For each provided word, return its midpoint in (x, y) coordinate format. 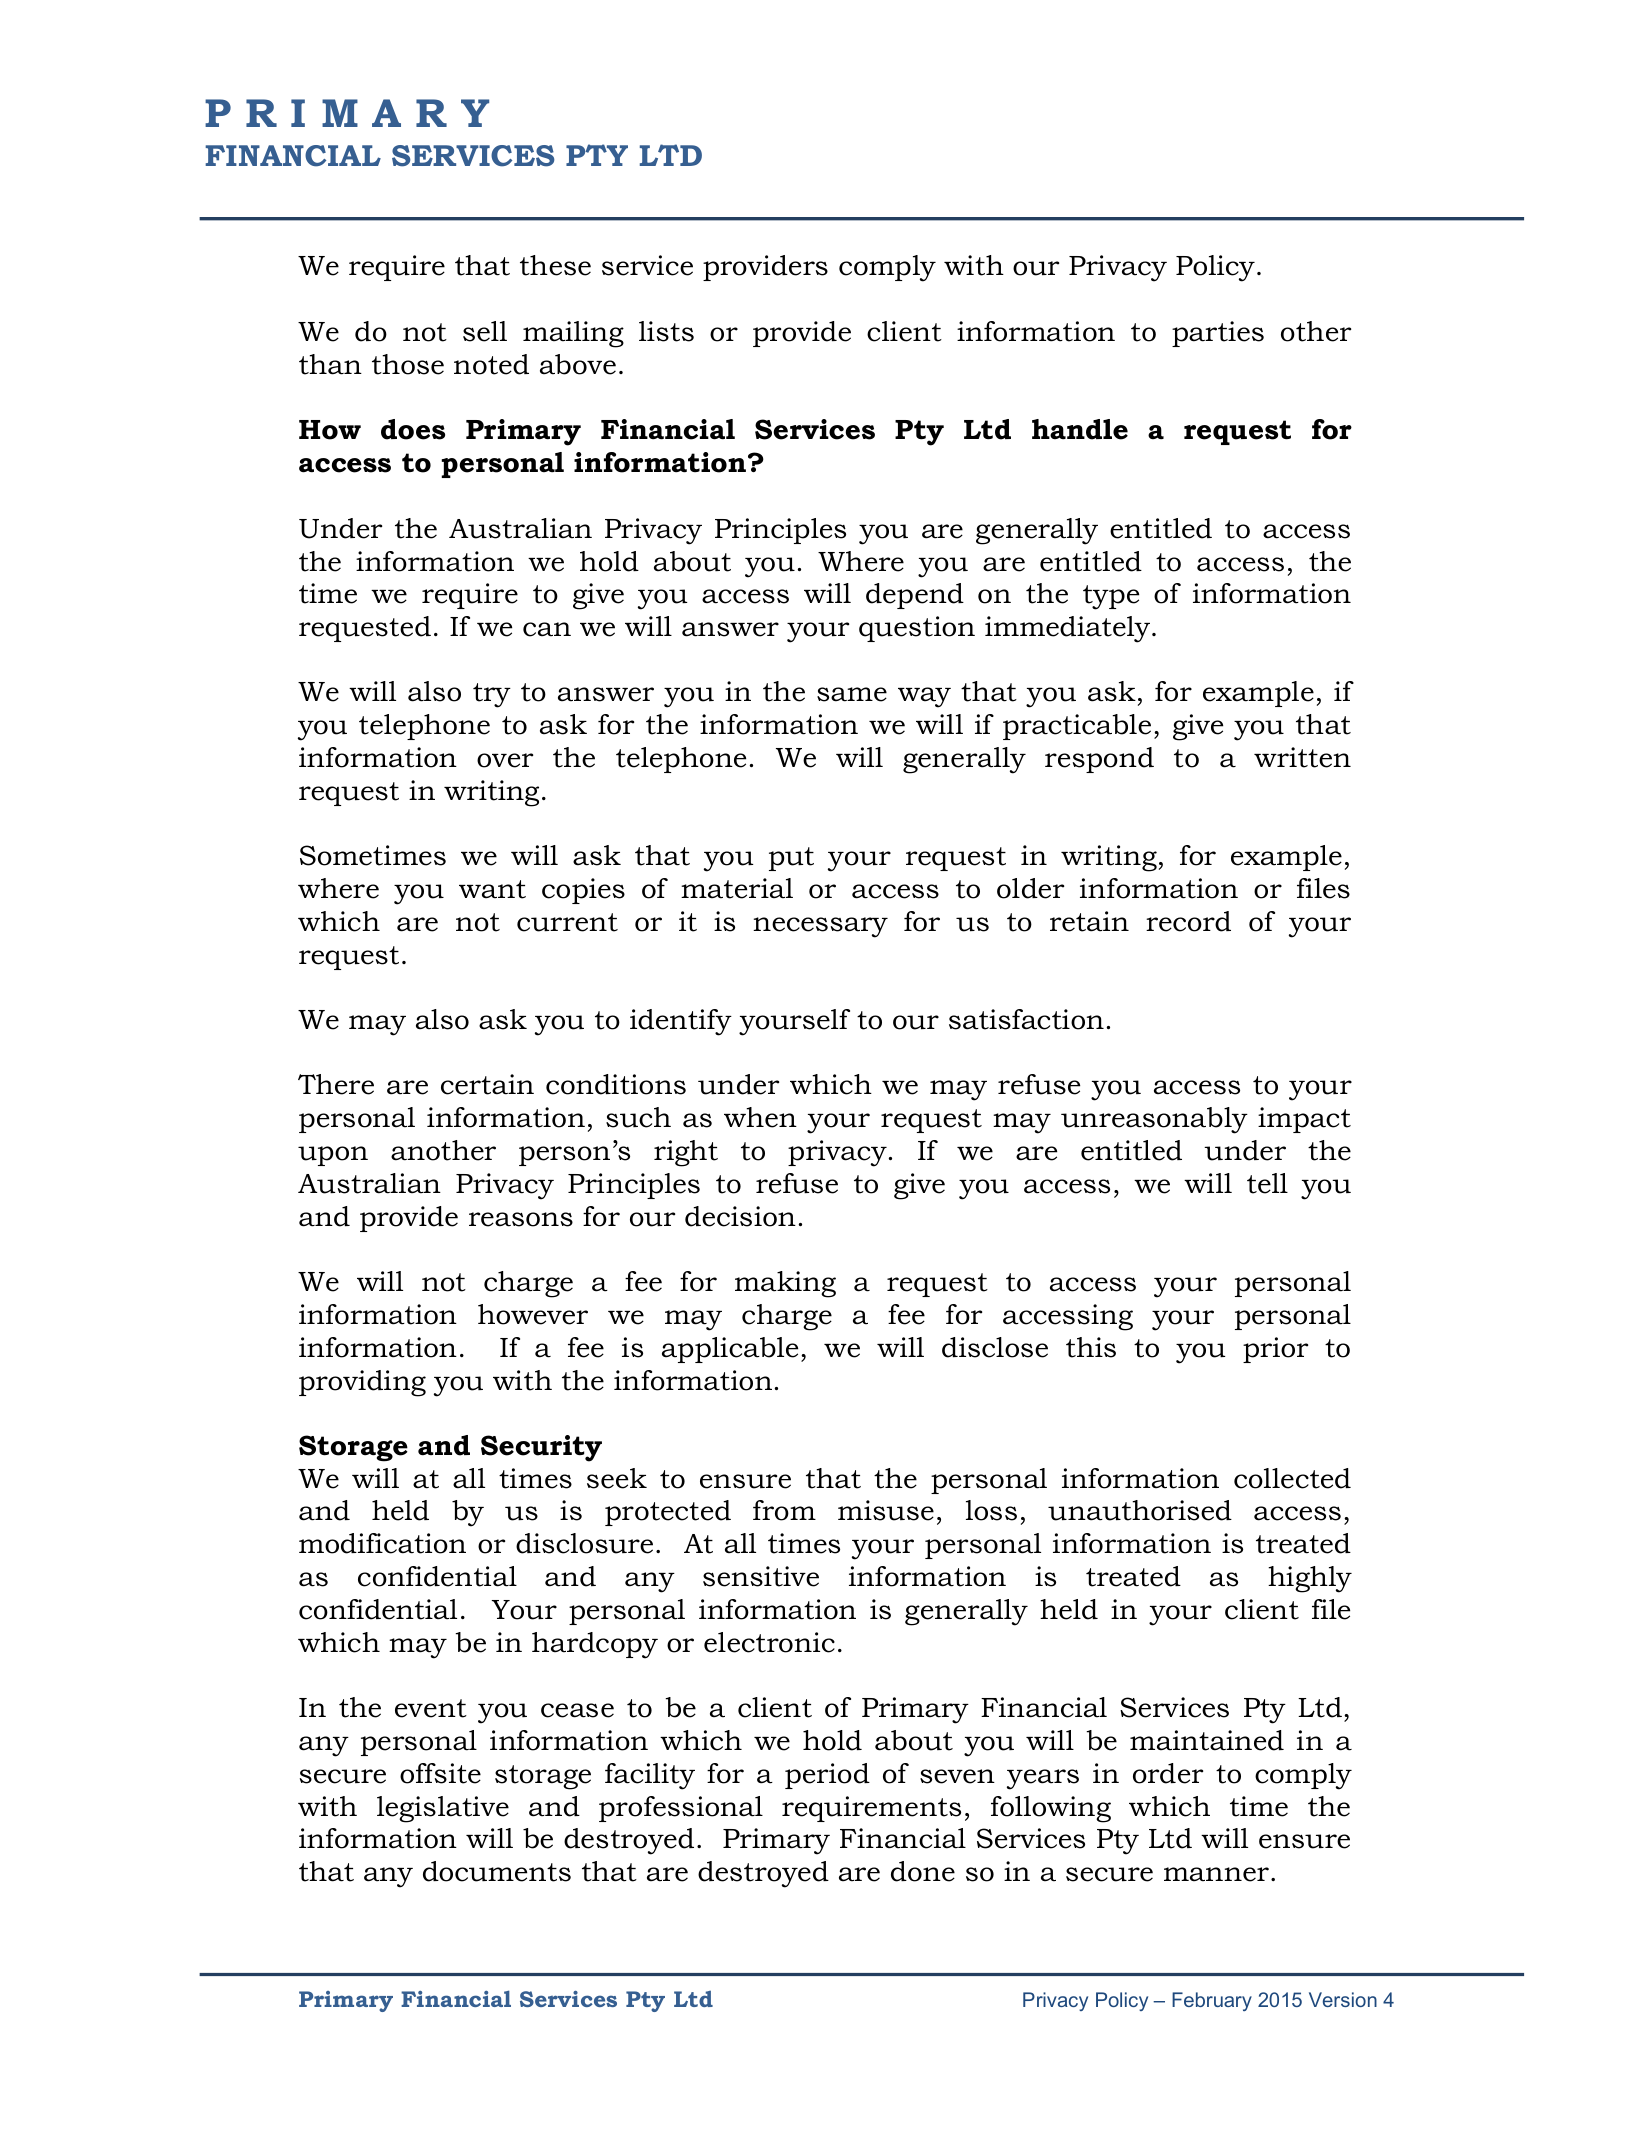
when (760, 1117)
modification (382, 1543)
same (852, 694)
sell (485, 331)
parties (1218, 334)
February (1212, 2001)
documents (497, 1871)
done (923, 1871)
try (492, 695)
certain (487, 1084)
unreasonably (1154, 1120)
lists (666, 331)
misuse (886, 1510)
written (1302, 757)
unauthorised (1140, 1510)
